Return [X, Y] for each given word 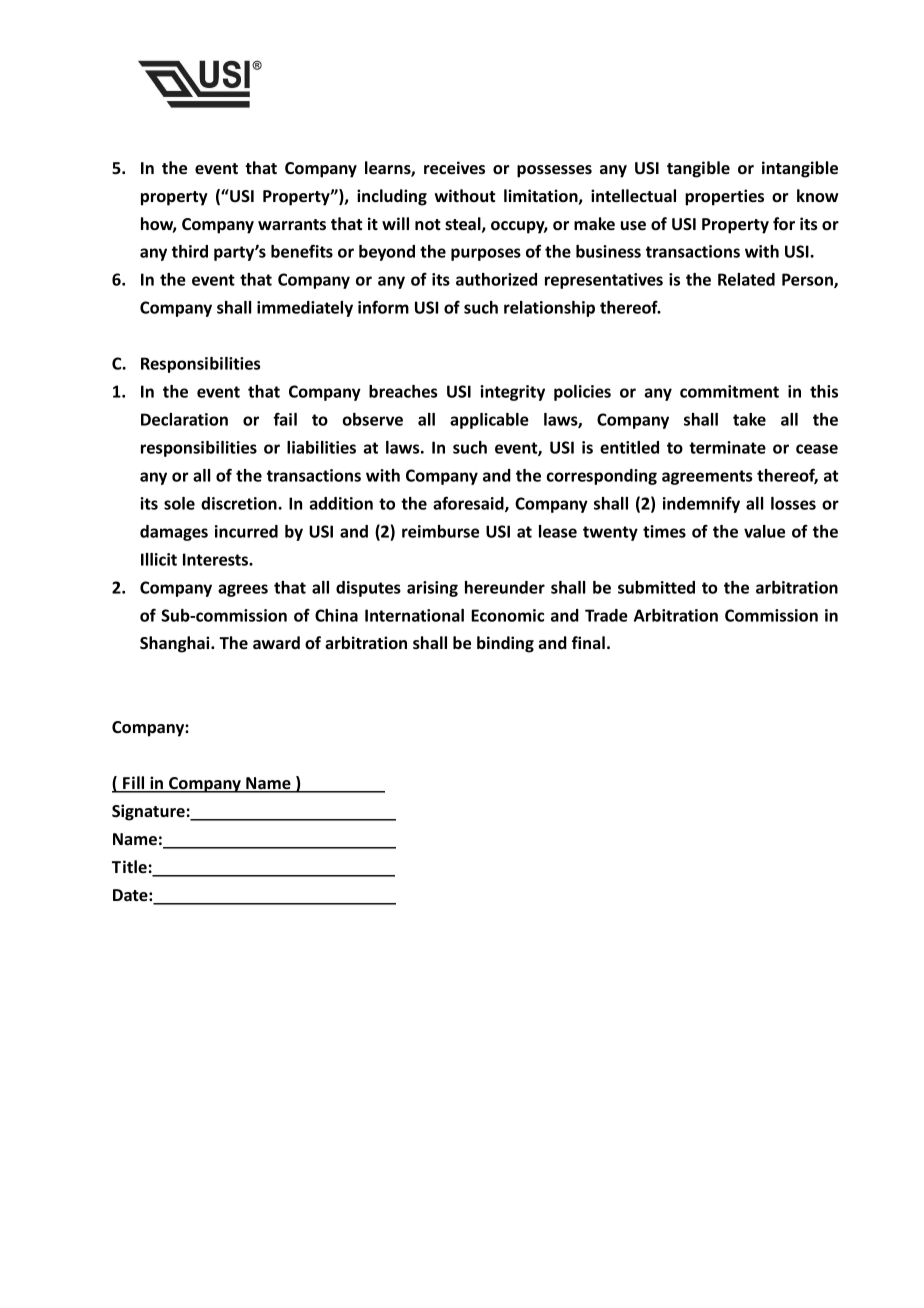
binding [505, 644]
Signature [148, 812]
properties [724, 197]
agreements [707, 477]
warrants [292, 225]
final [588, 642]
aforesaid [469, 504]
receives [454, 168]
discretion [240, 503]
